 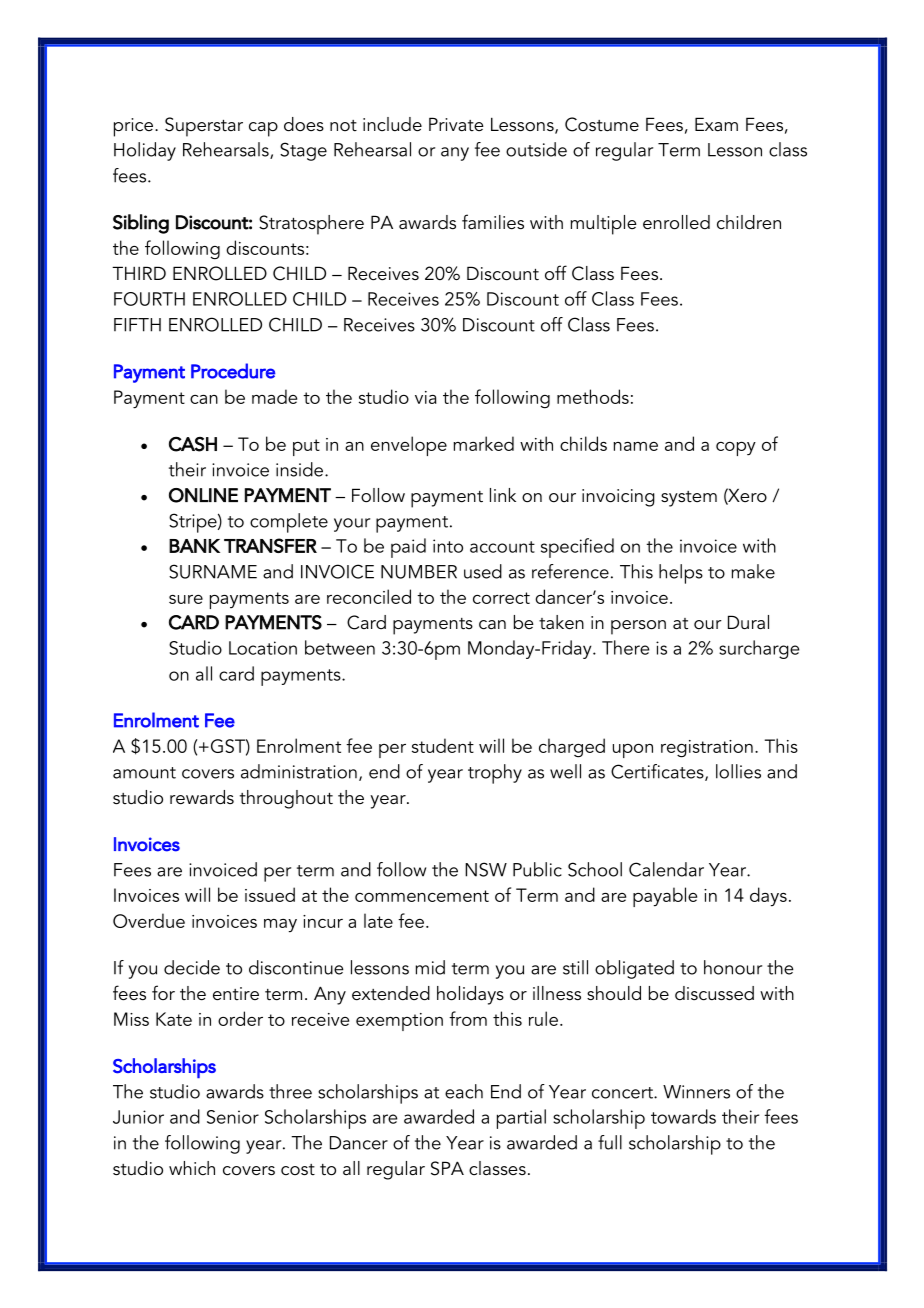 I want to click on correct, so click(x=501, y=598).
